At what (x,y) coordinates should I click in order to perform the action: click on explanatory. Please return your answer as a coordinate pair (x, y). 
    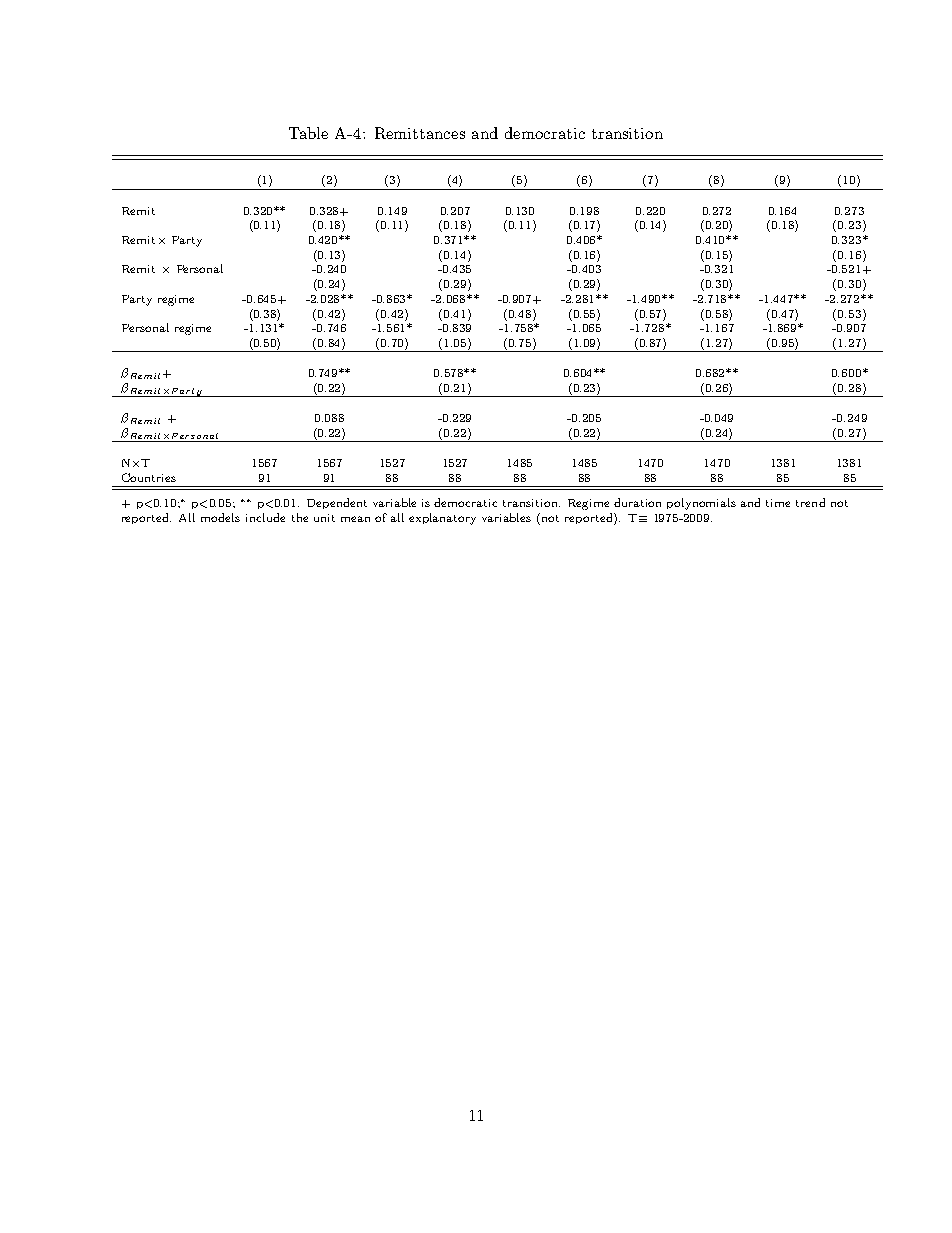
    Looking at the image, I should click on (442, 519).
